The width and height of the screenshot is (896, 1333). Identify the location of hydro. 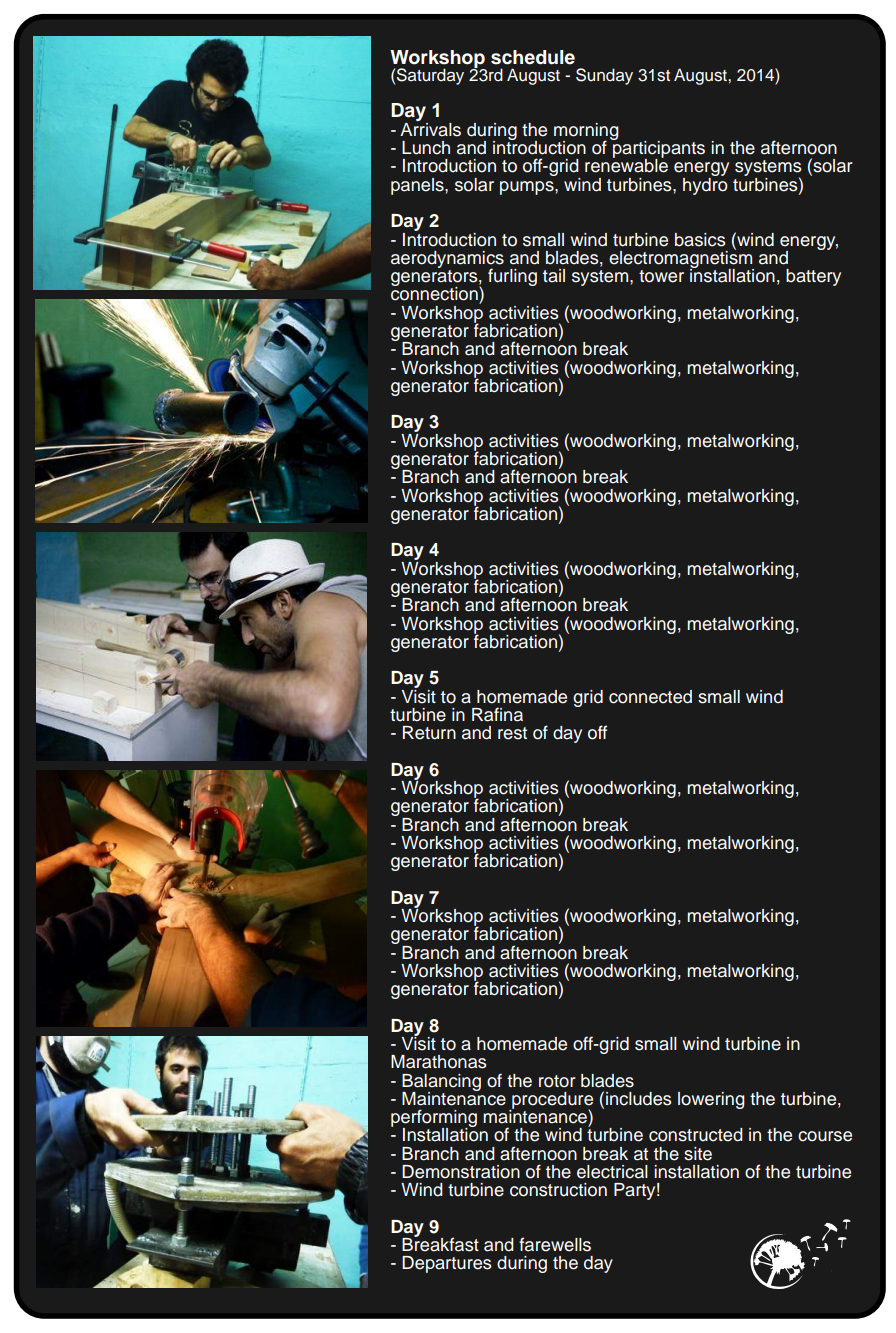
(705, 185).
